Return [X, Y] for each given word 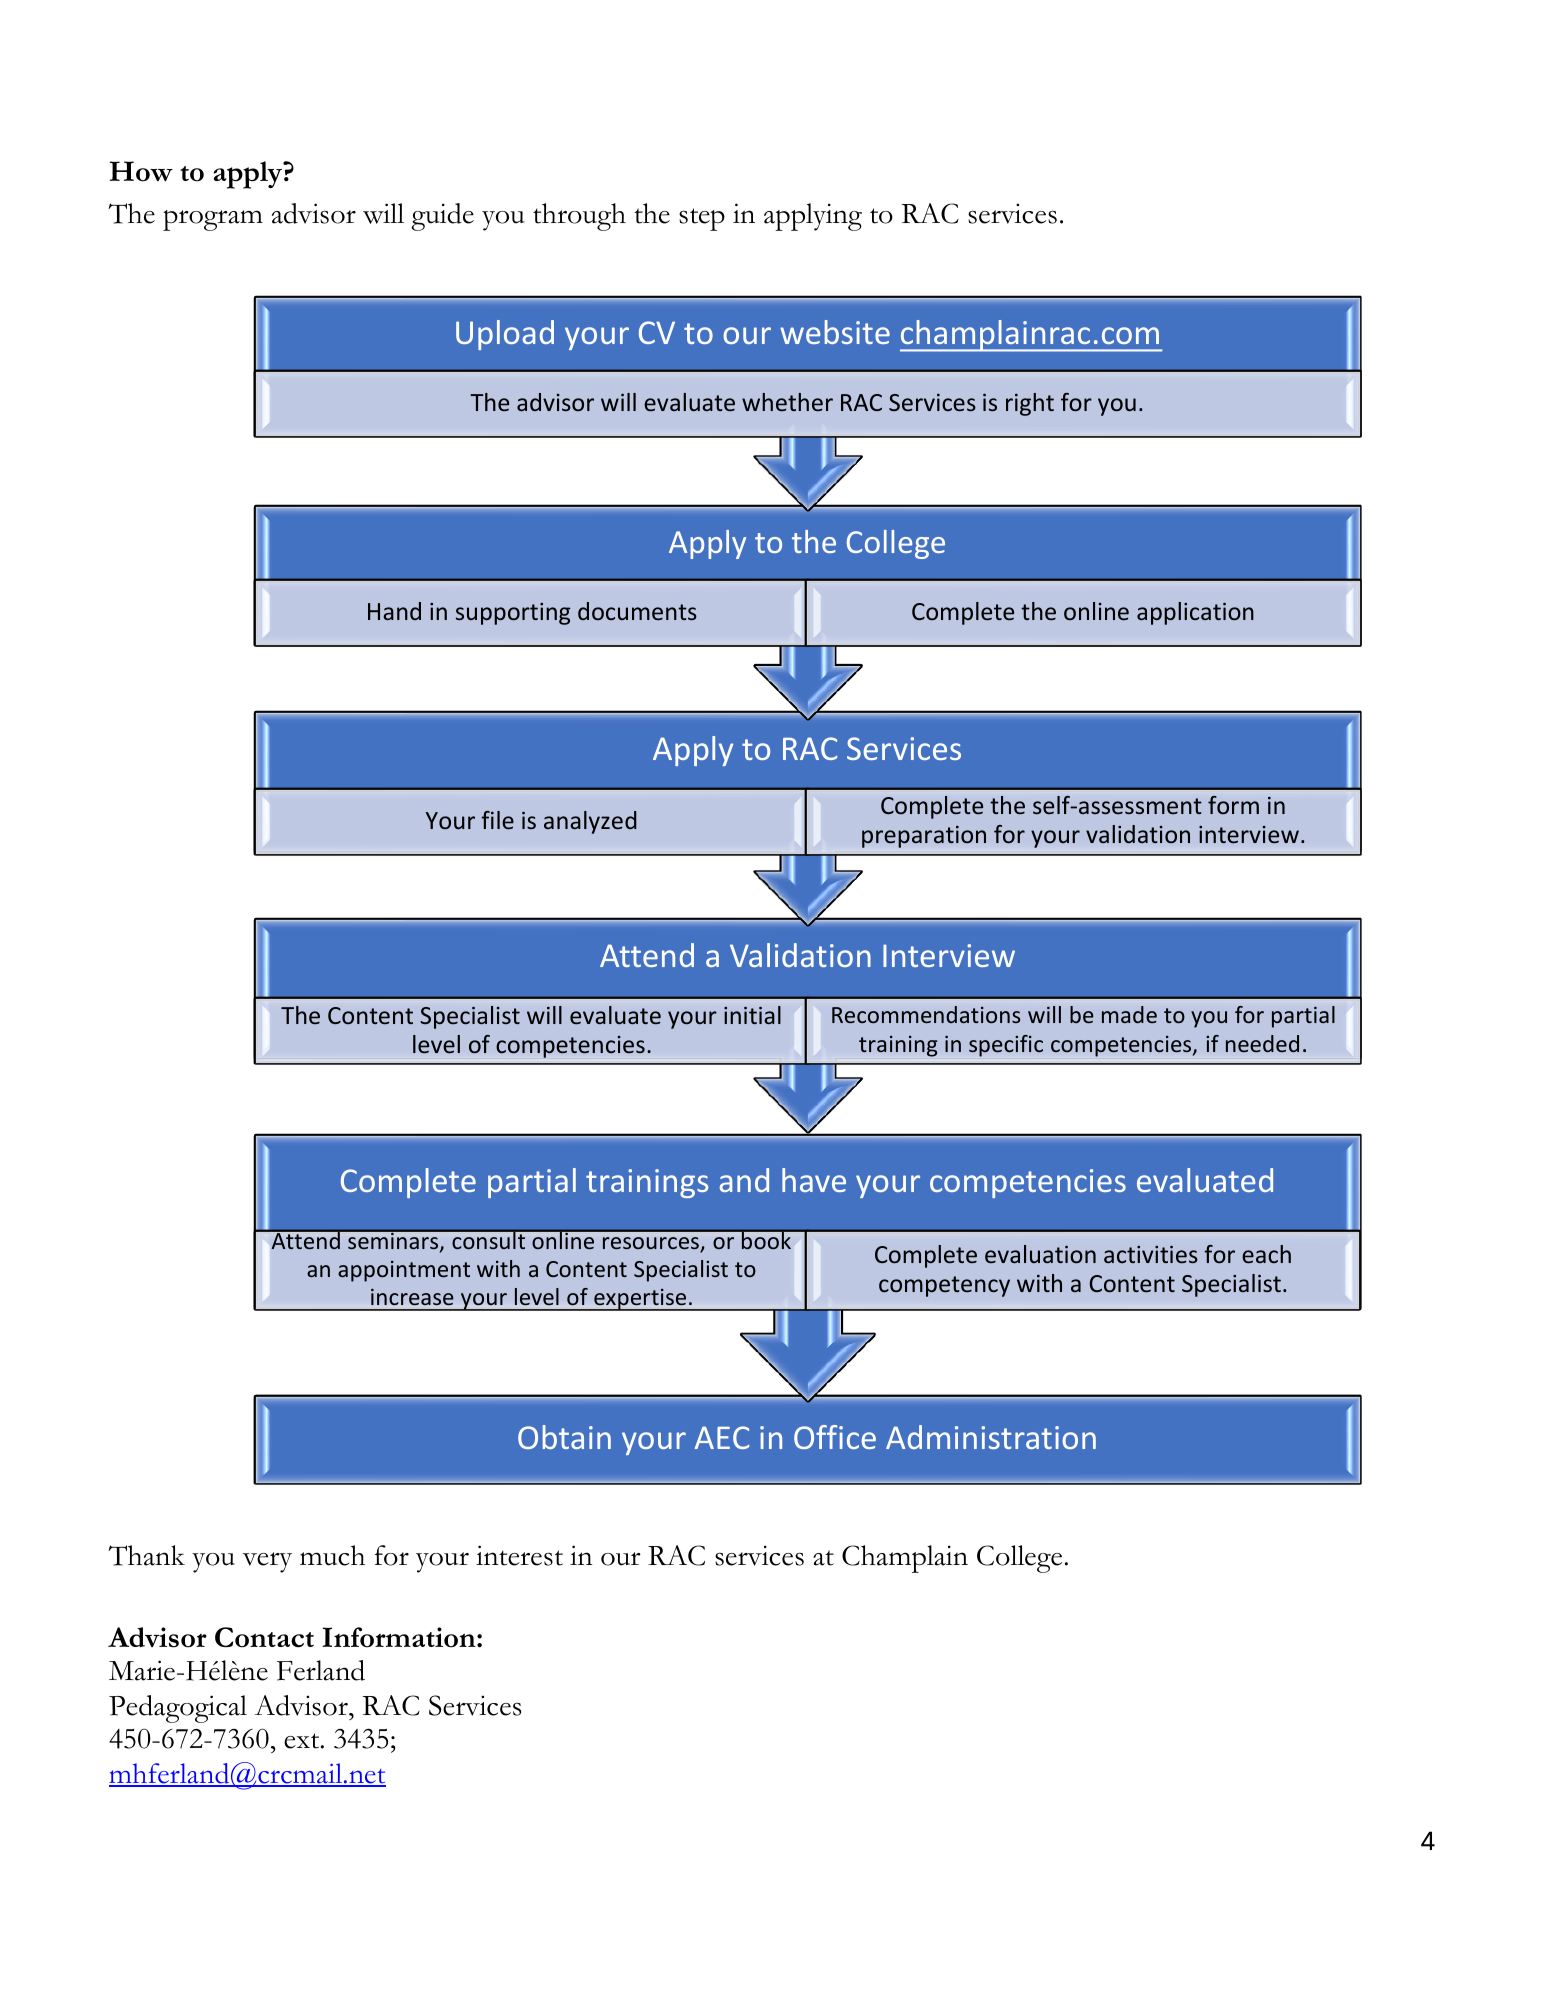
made [1129, 1014]
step [702, 219]
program [213, 220]
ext [303, 1741]
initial [752, 1015]
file [497, 820]
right [1030, 404]
